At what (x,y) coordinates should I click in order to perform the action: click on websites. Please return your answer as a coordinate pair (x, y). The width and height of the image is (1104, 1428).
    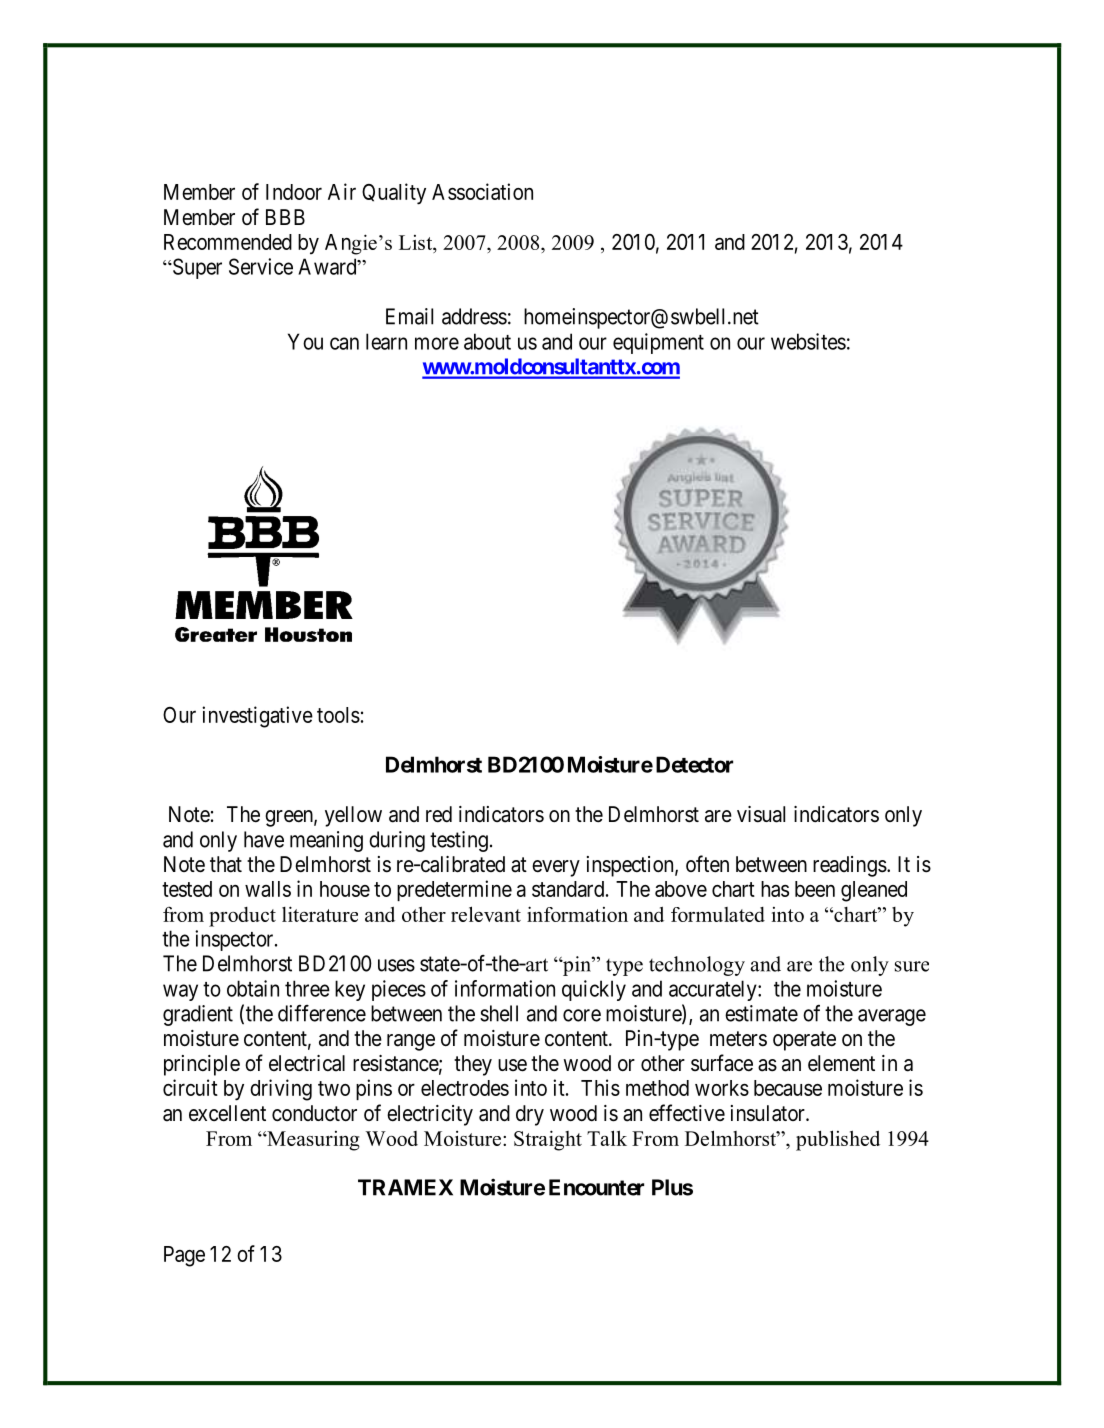
    Looking at the image, I should click on (808, 341).
